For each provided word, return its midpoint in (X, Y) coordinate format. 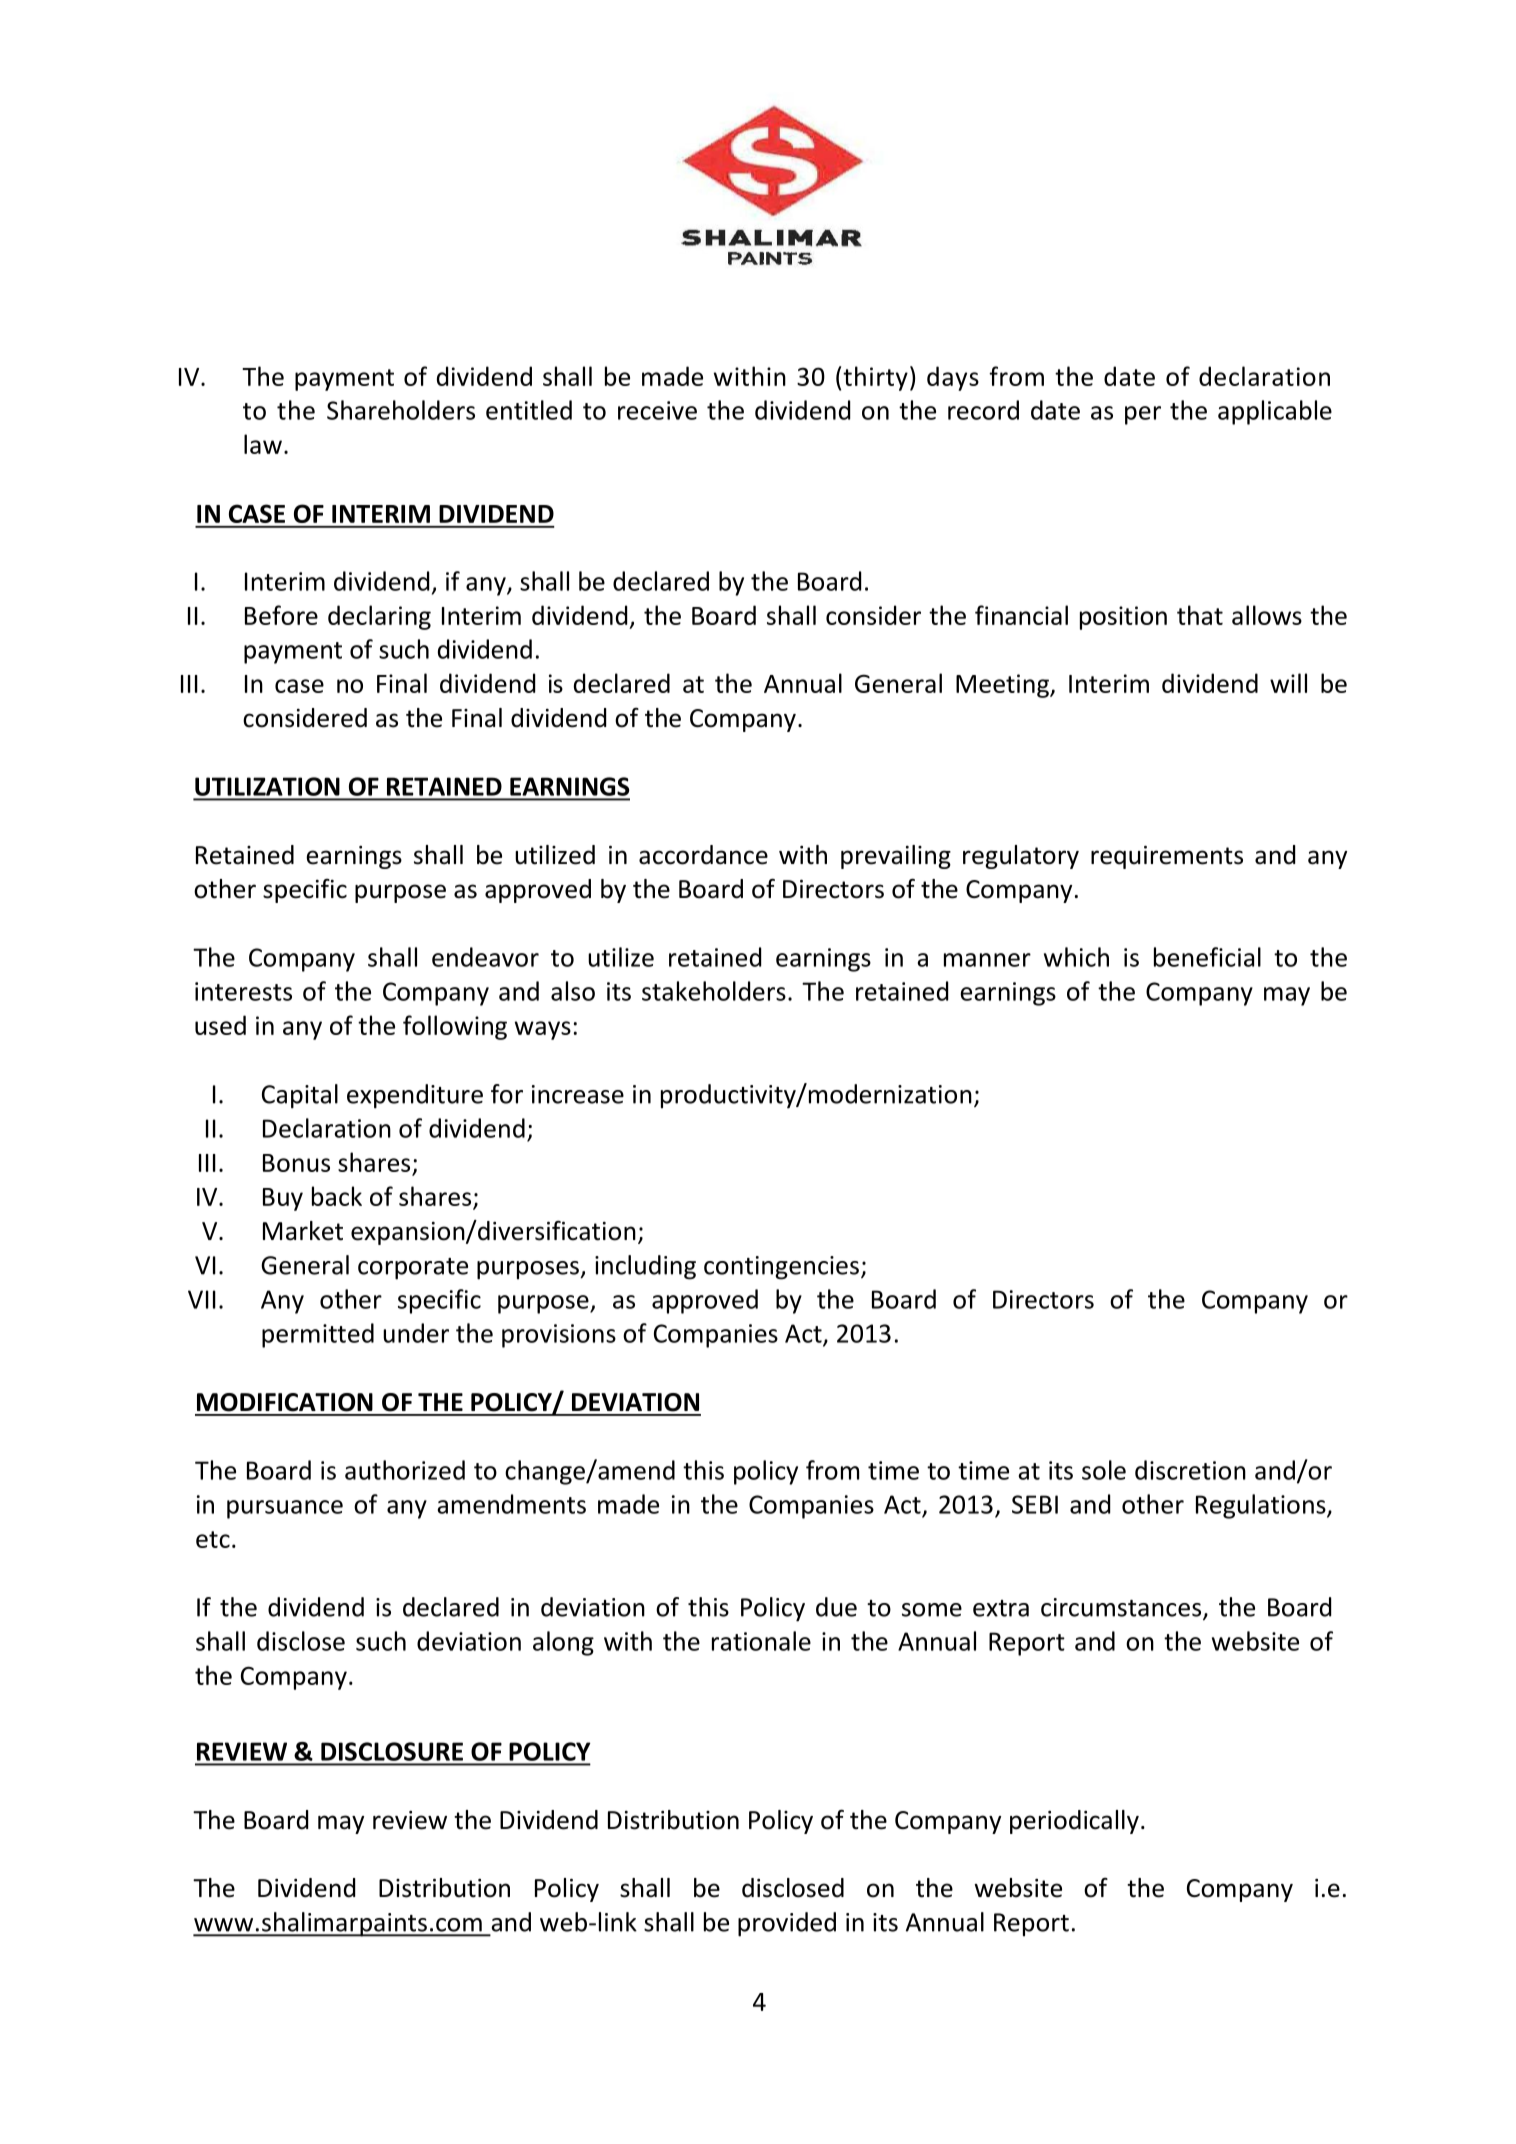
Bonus (296, 1163)
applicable (1275, 412)
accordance (703, 855)
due (836, 1607)
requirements (1167, 857)
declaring (379, 617)
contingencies (781, 1268)
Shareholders (401, 410)
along (563, 1643)
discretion (1190, 1470)
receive (657, 410)
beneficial (1207, 957)
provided (787, 1924)
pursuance (285, 1509)
